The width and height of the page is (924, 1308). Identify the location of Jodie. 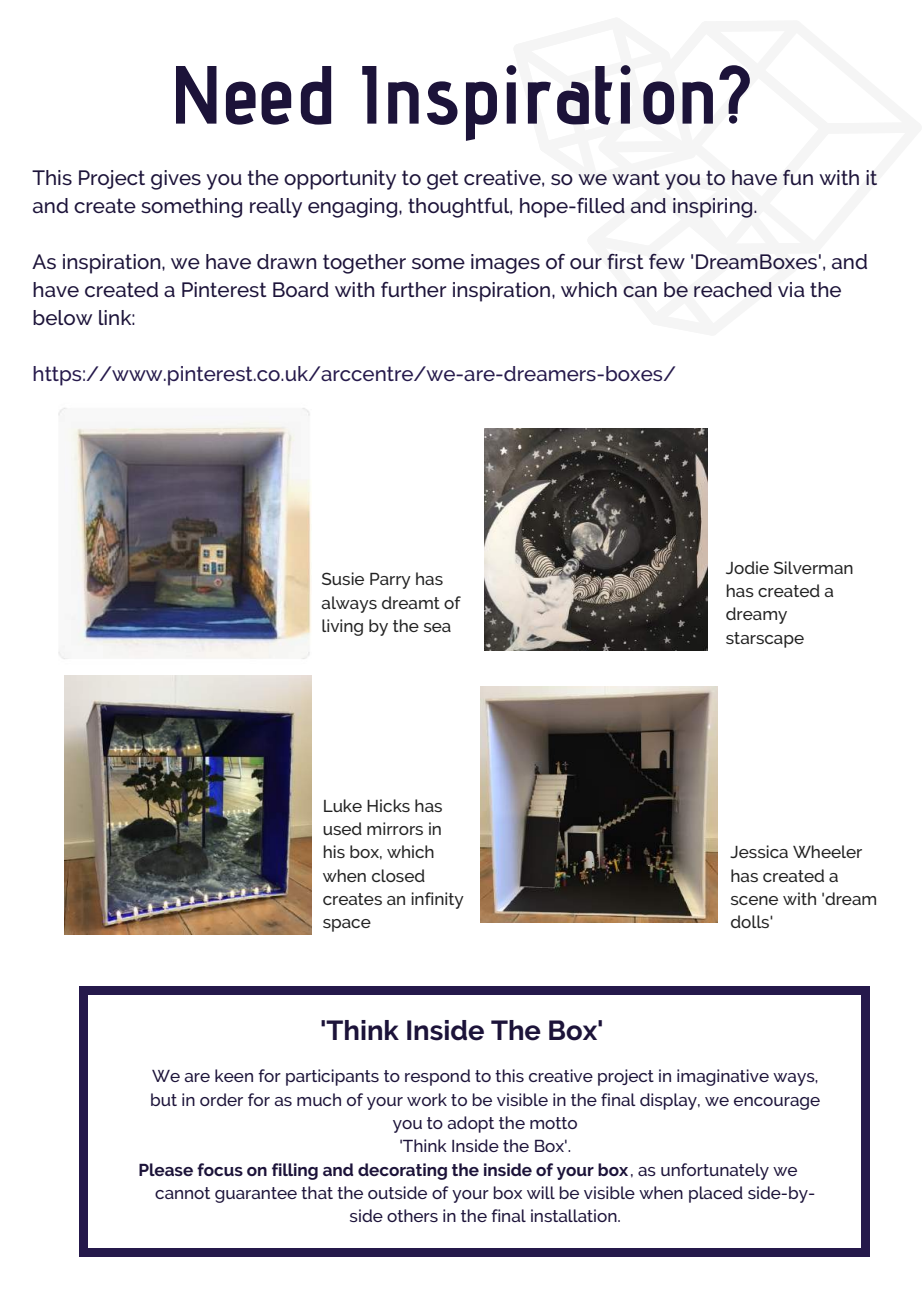
(747, 567).
